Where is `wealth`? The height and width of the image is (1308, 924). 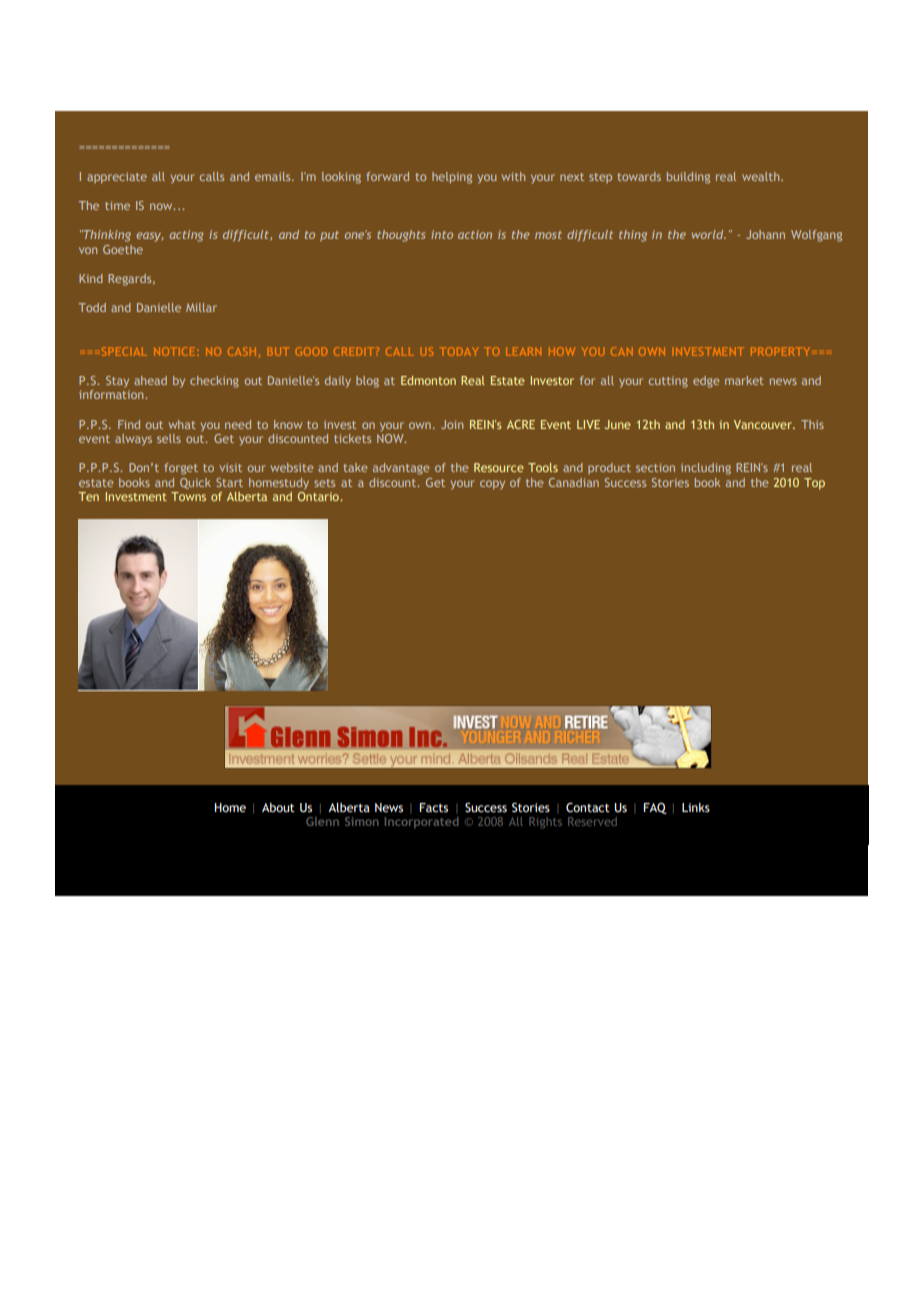
wealth is located at coordinates (762, 176).
